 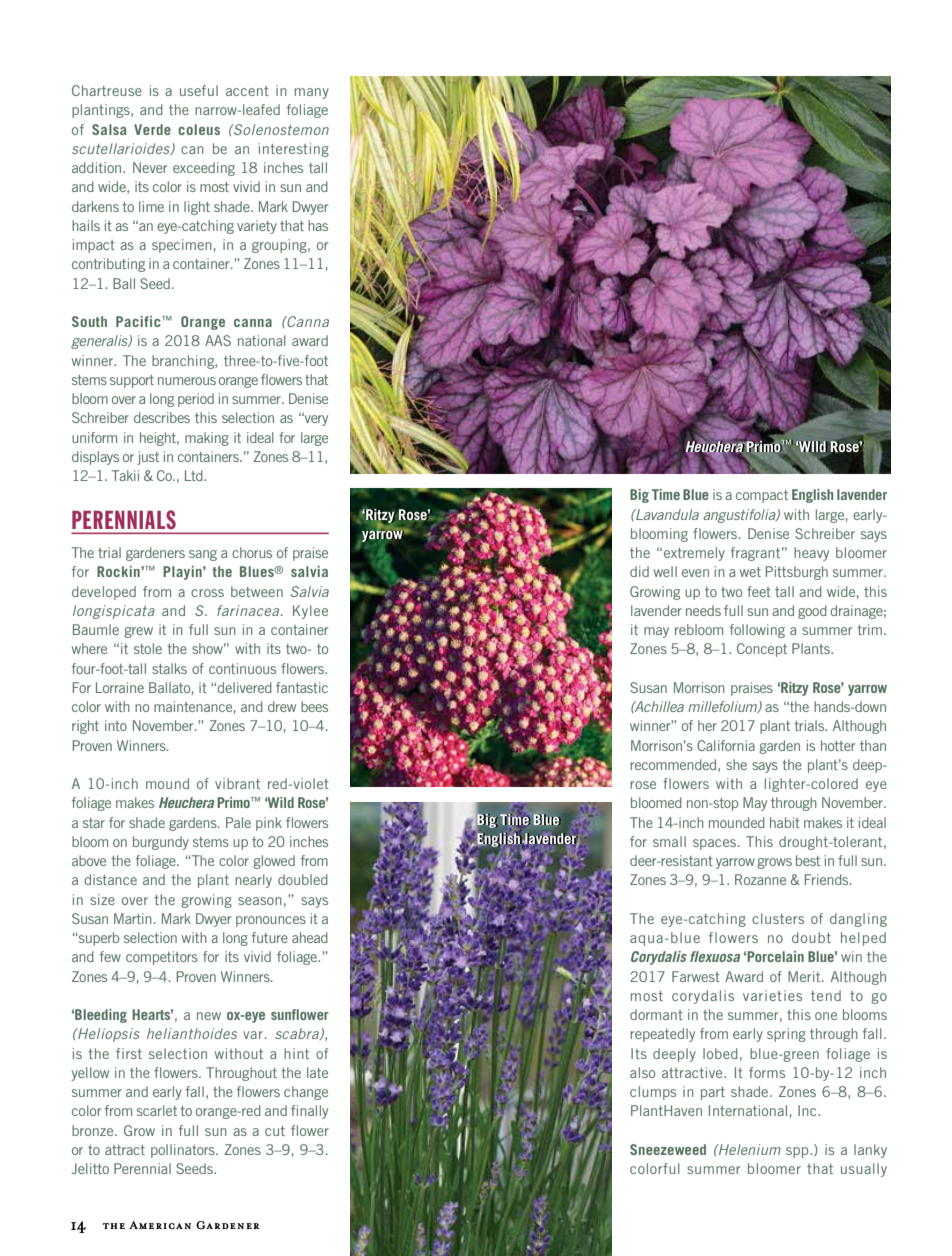 I want to click on stalks, so click(x=169, y=668).
